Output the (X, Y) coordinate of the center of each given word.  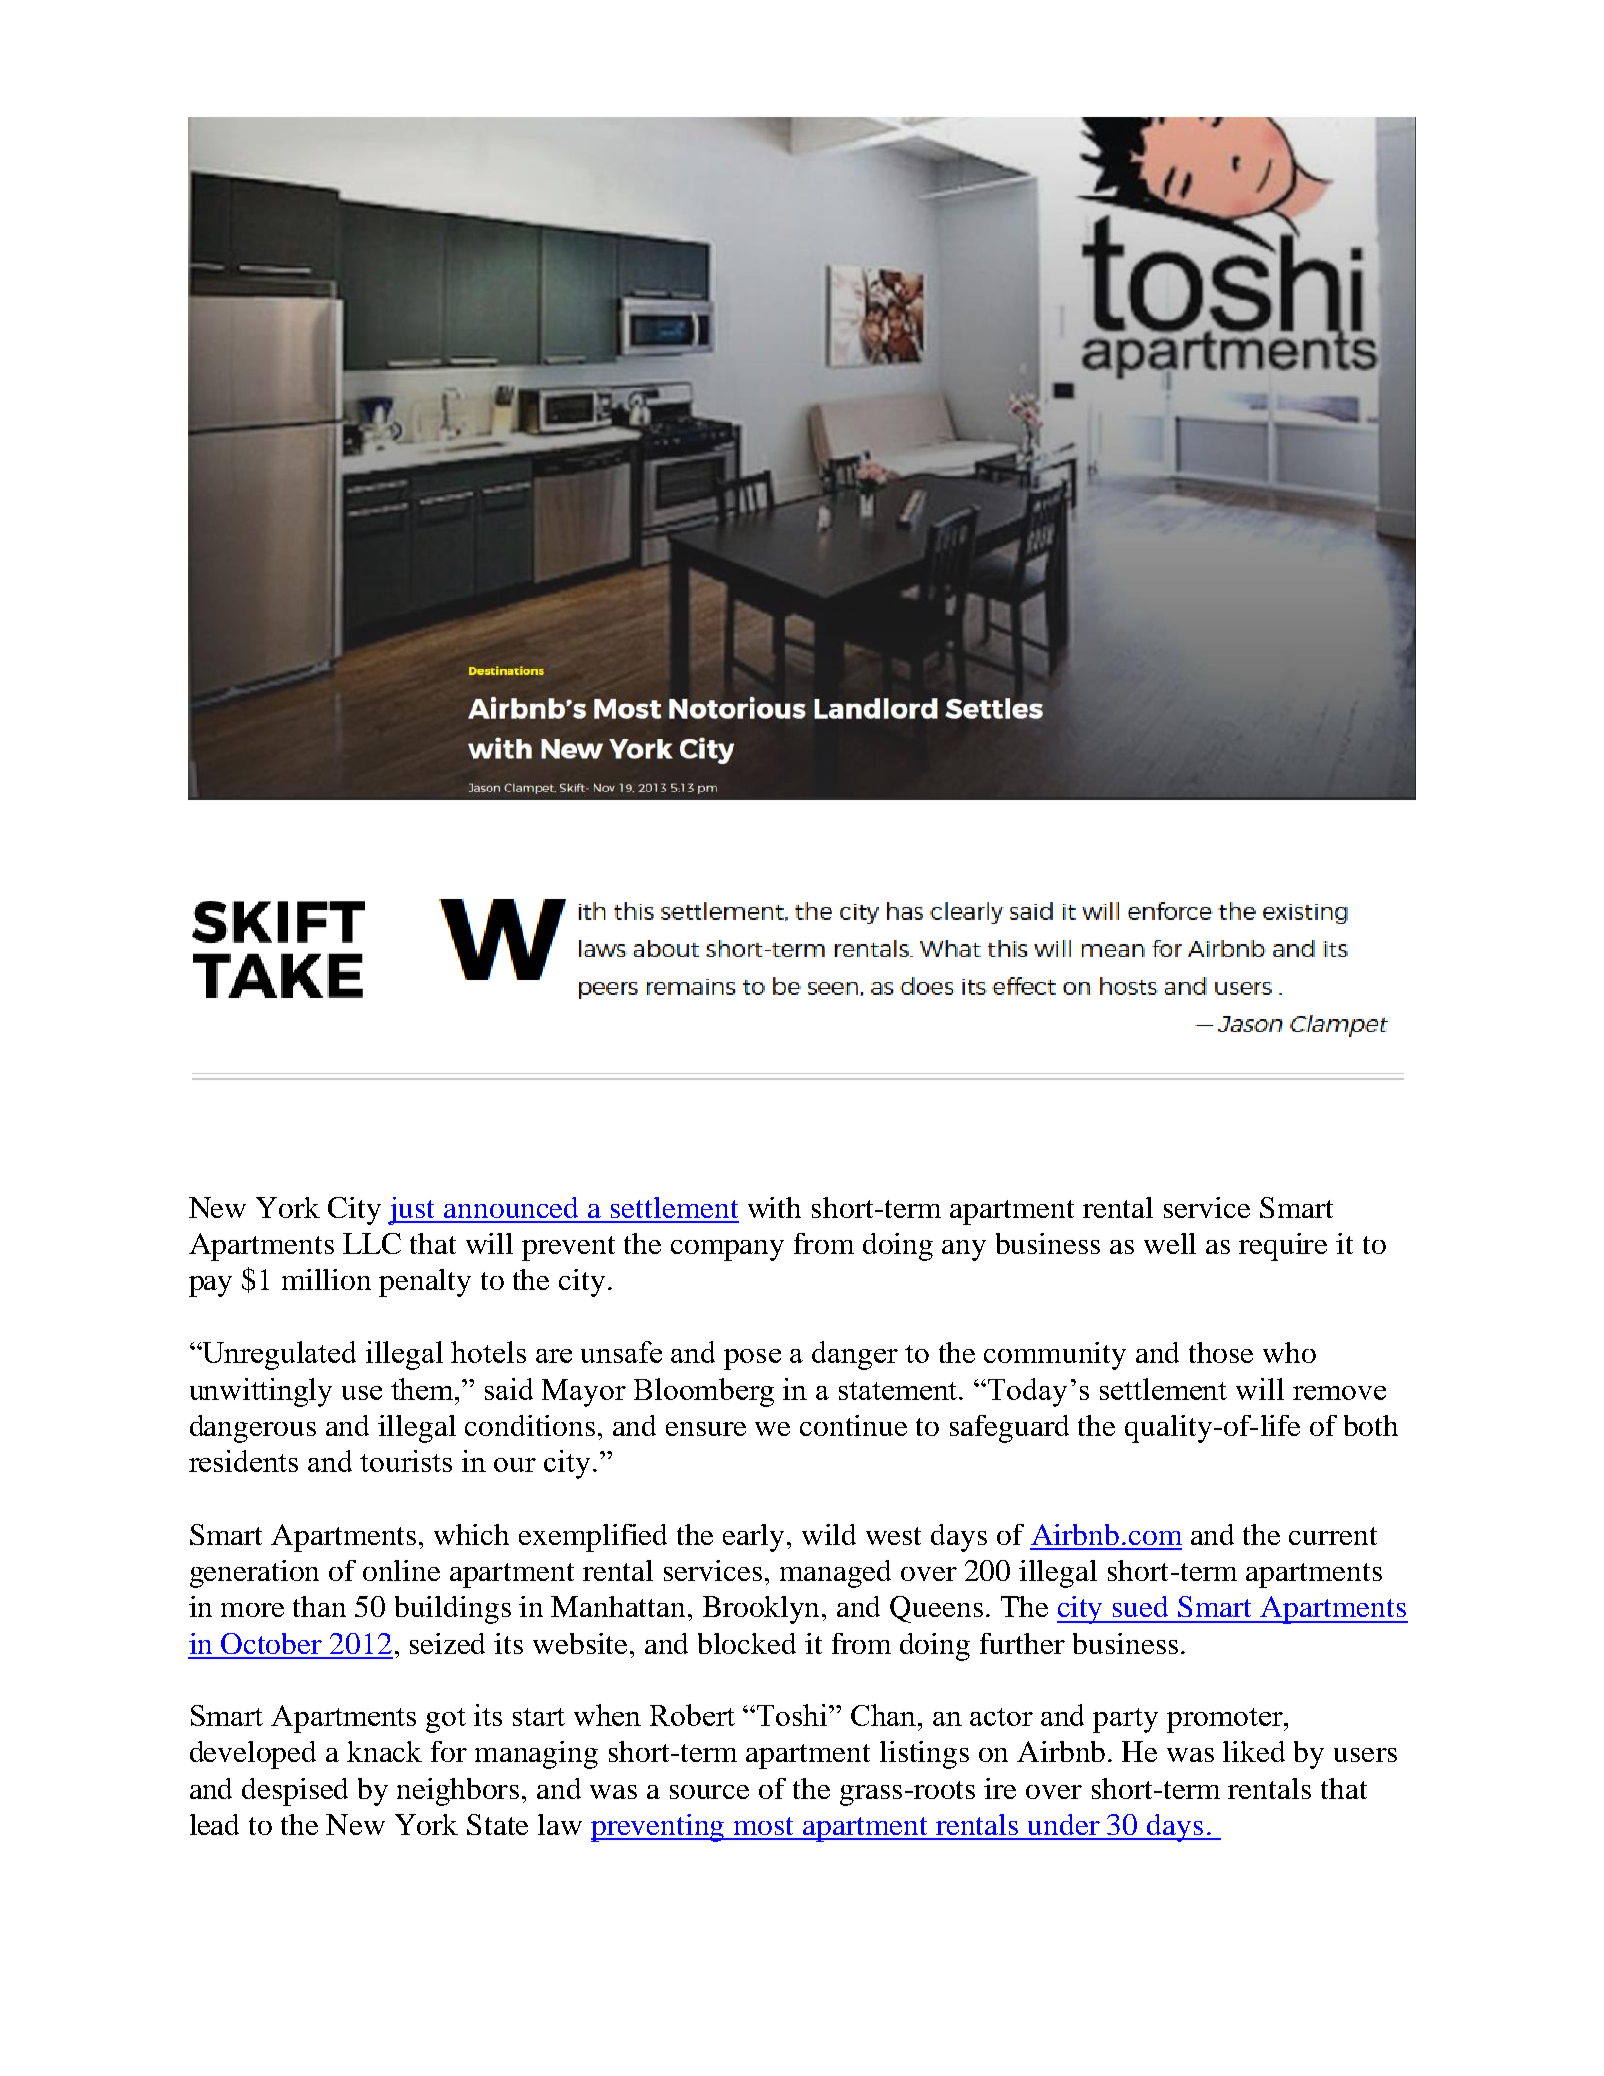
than (319, 1606)
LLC (372, 1243)
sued (1140, 1606)
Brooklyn (763, 1610)
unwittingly (261, 1392)
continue (853, 1425)
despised (295, 1792)
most (763, 1826)
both (1371, 1425)
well (1170, 1243)
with (774, 1207)
